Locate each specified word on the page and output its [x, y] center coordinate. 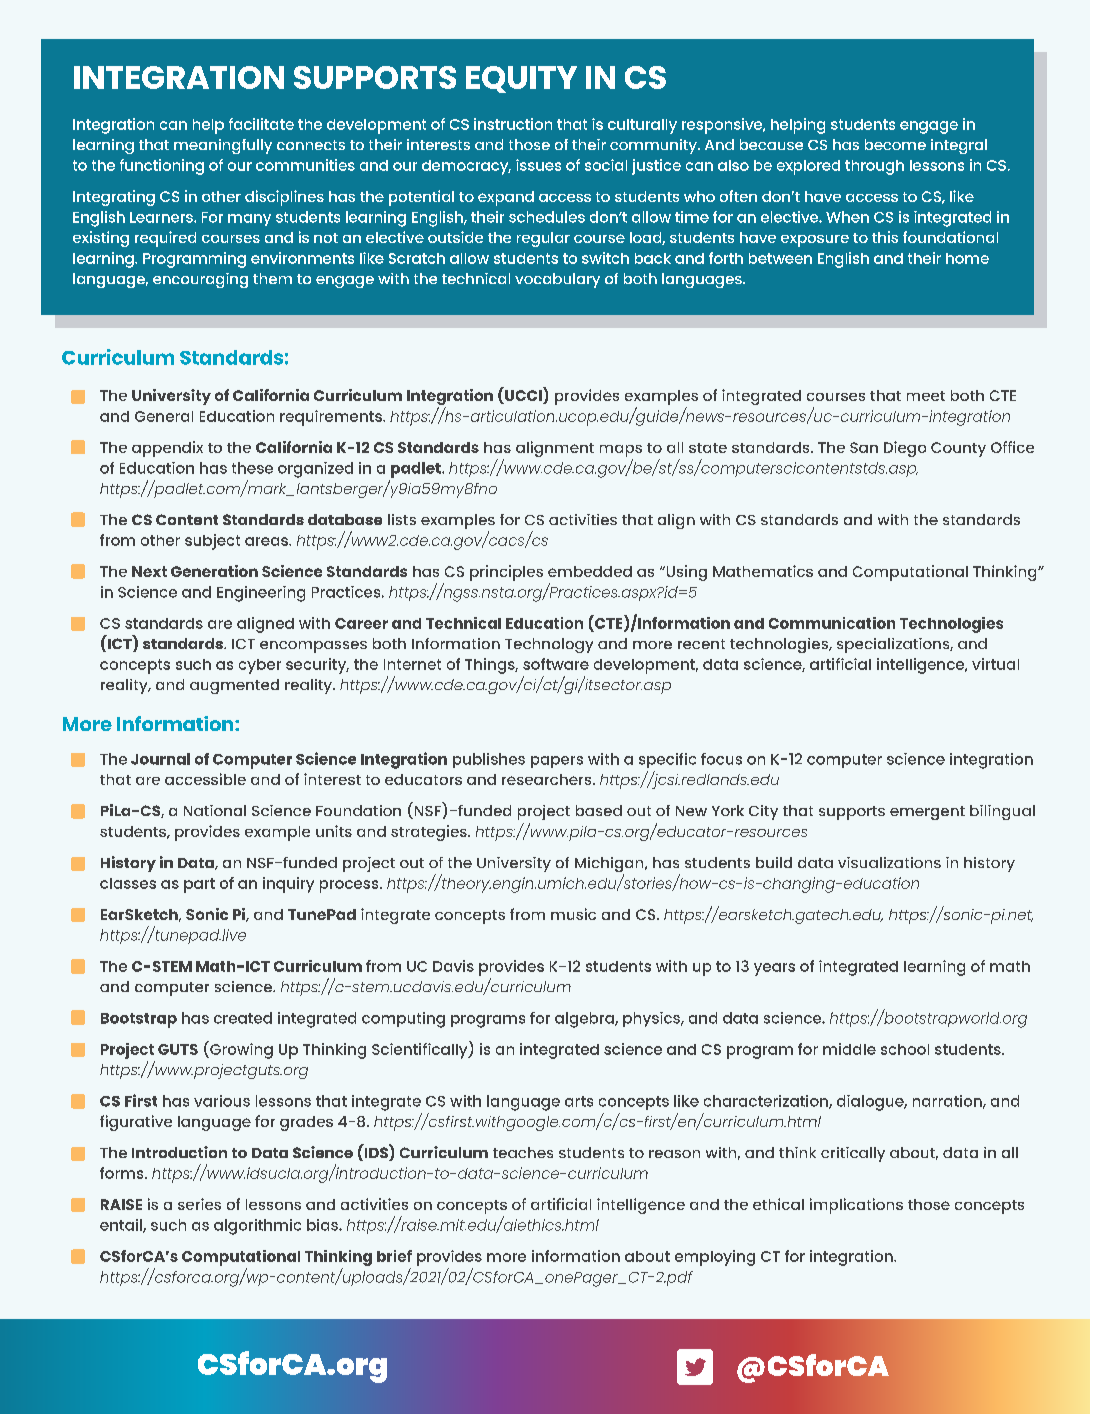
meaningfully [223, 146]
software [556, 664]
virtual [995, 664]
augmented [234, 686]
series [199, 1204]
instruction [513, 124]
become [895, 144]
